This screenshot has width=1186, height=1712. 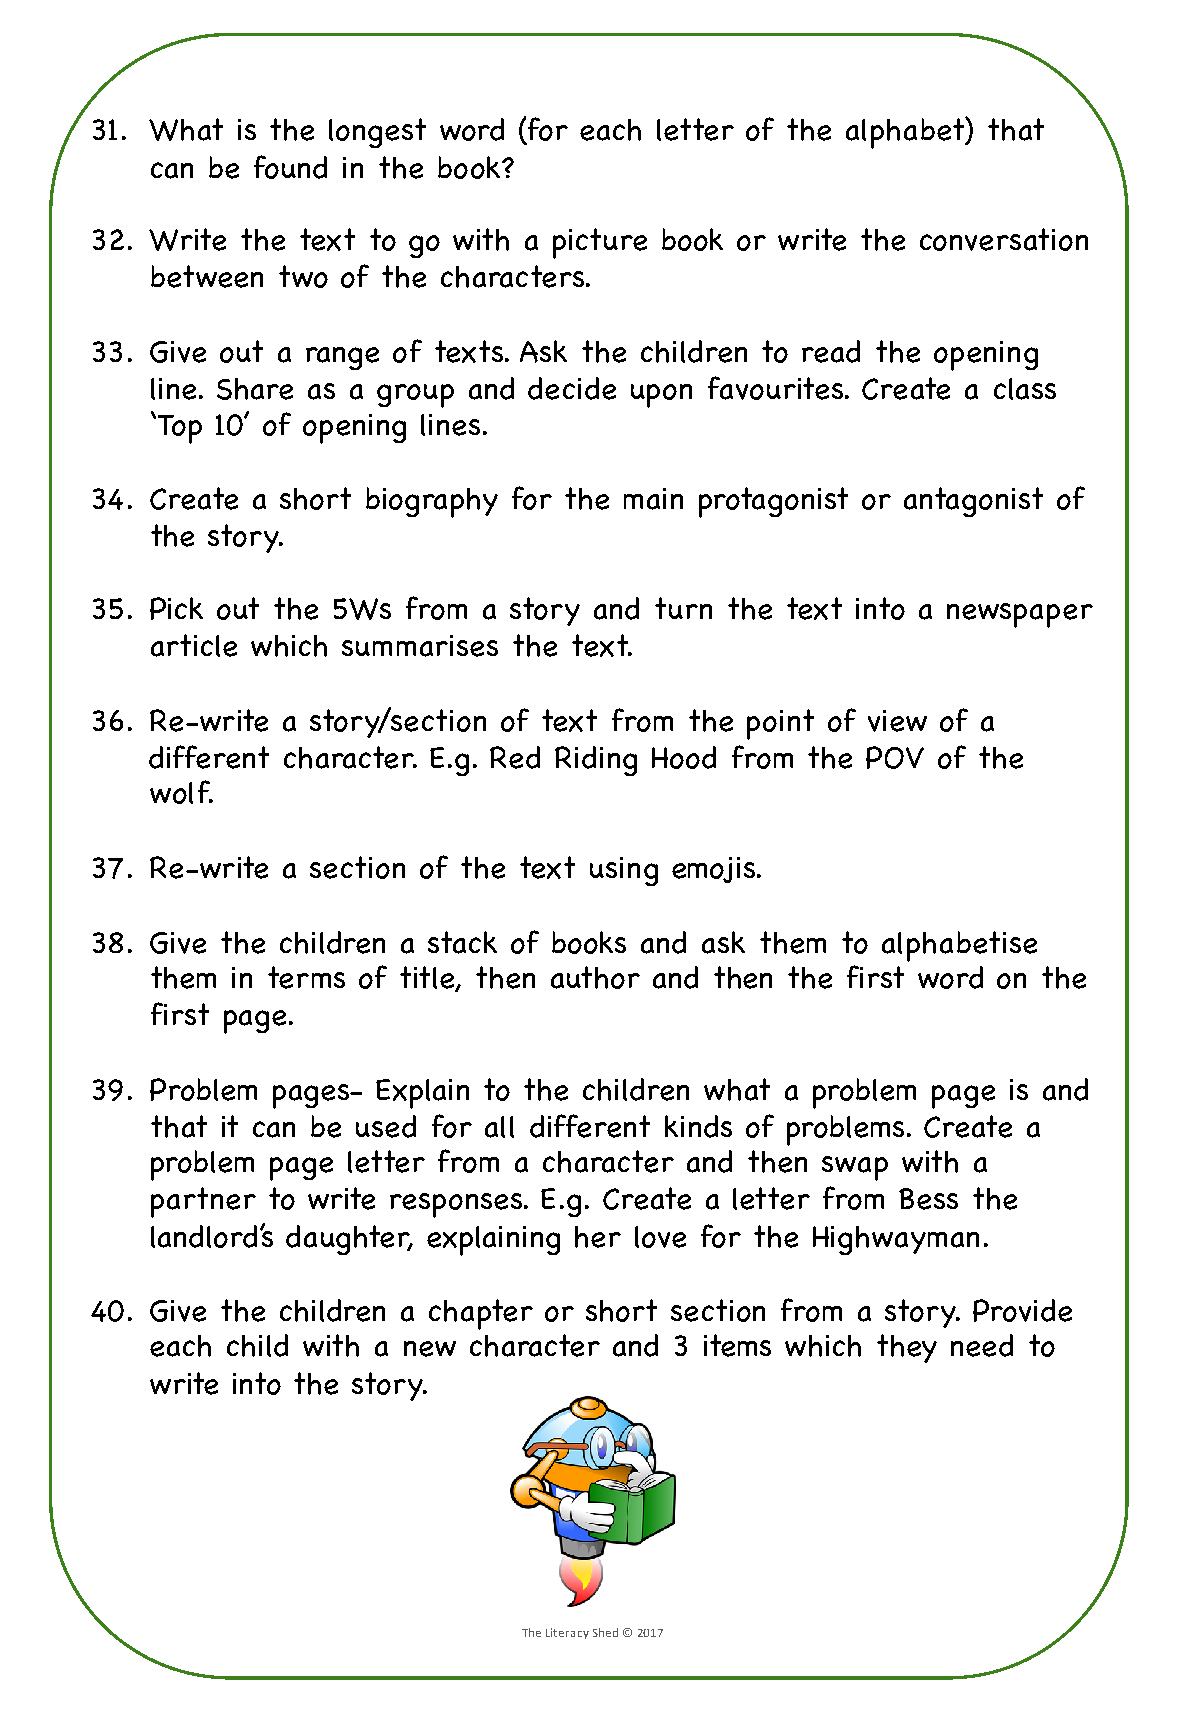 I want to click on Riding, so click(x=596, y=761).
